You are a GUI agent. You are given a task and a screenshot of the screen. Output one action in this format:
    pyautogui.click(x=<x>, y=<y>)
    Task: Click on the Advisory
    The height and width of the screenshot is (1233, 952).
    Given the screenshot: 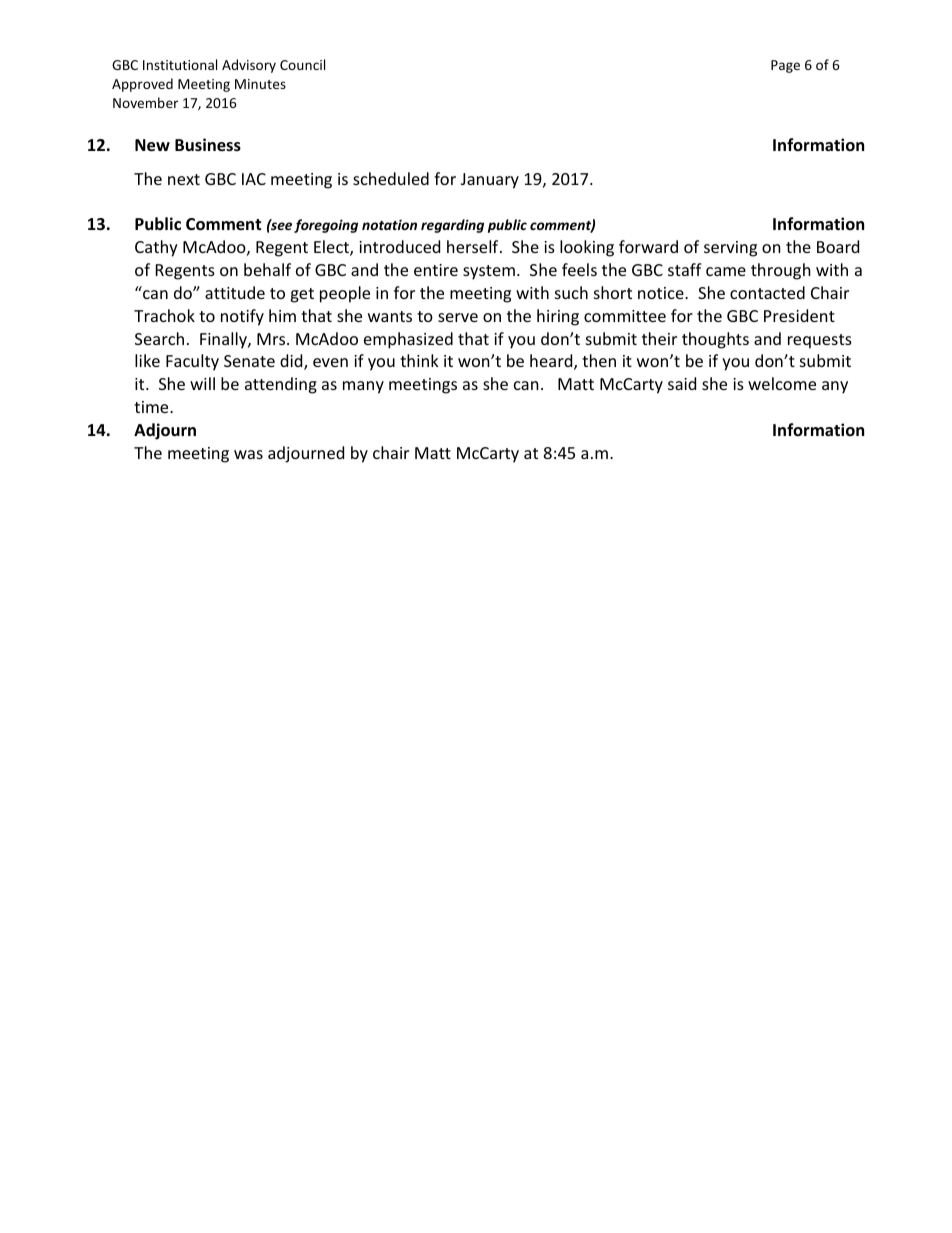 What is the action you would take?
    pyautogui.click(x=249, y=66)
